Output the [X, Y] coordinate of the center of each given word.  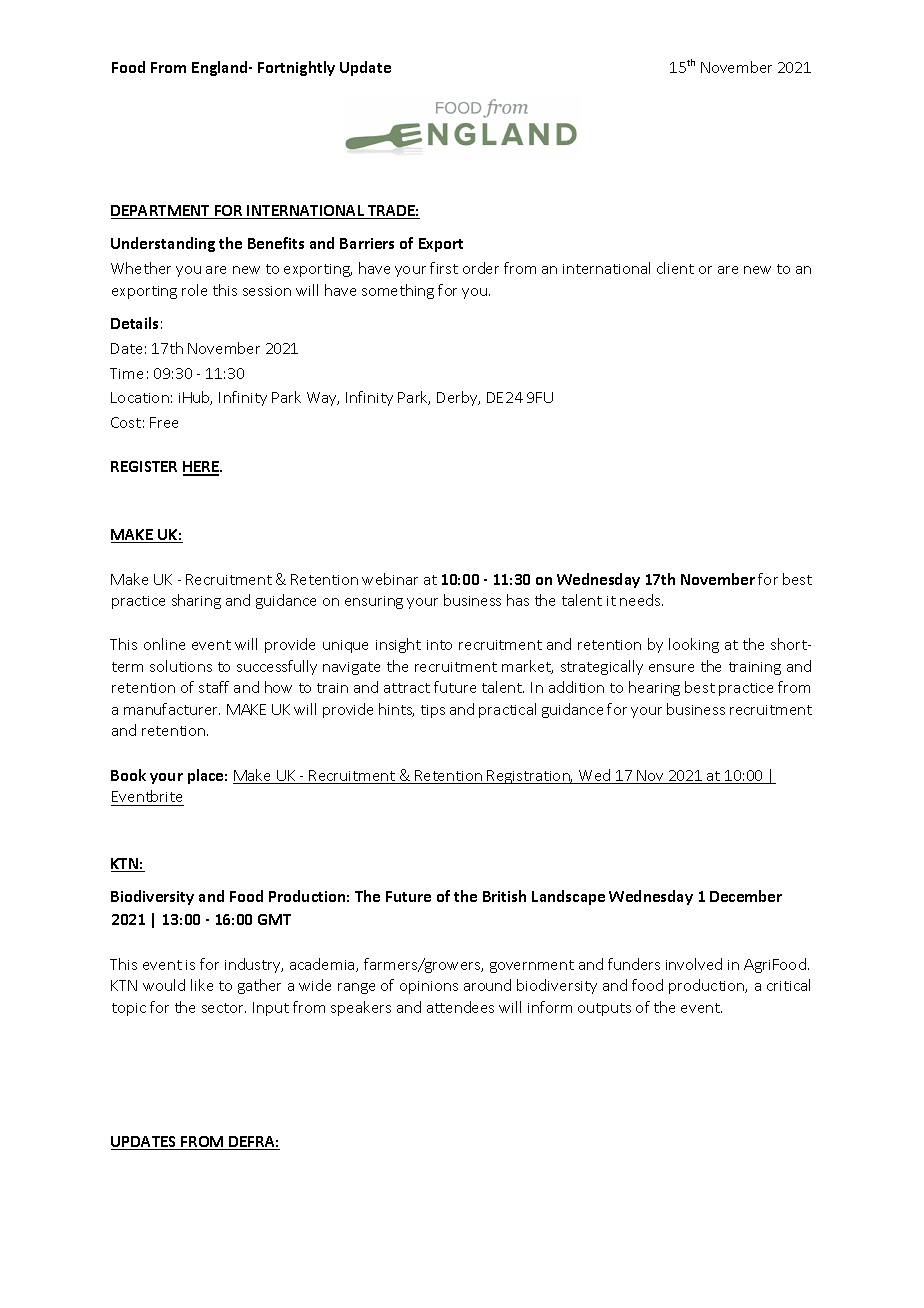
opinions [429, 987]
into [439, 645]
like [202, 985]
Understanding [163, 244]
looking [694, 645]
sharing [196, 601]
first [444, 268]
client [675, 268]
